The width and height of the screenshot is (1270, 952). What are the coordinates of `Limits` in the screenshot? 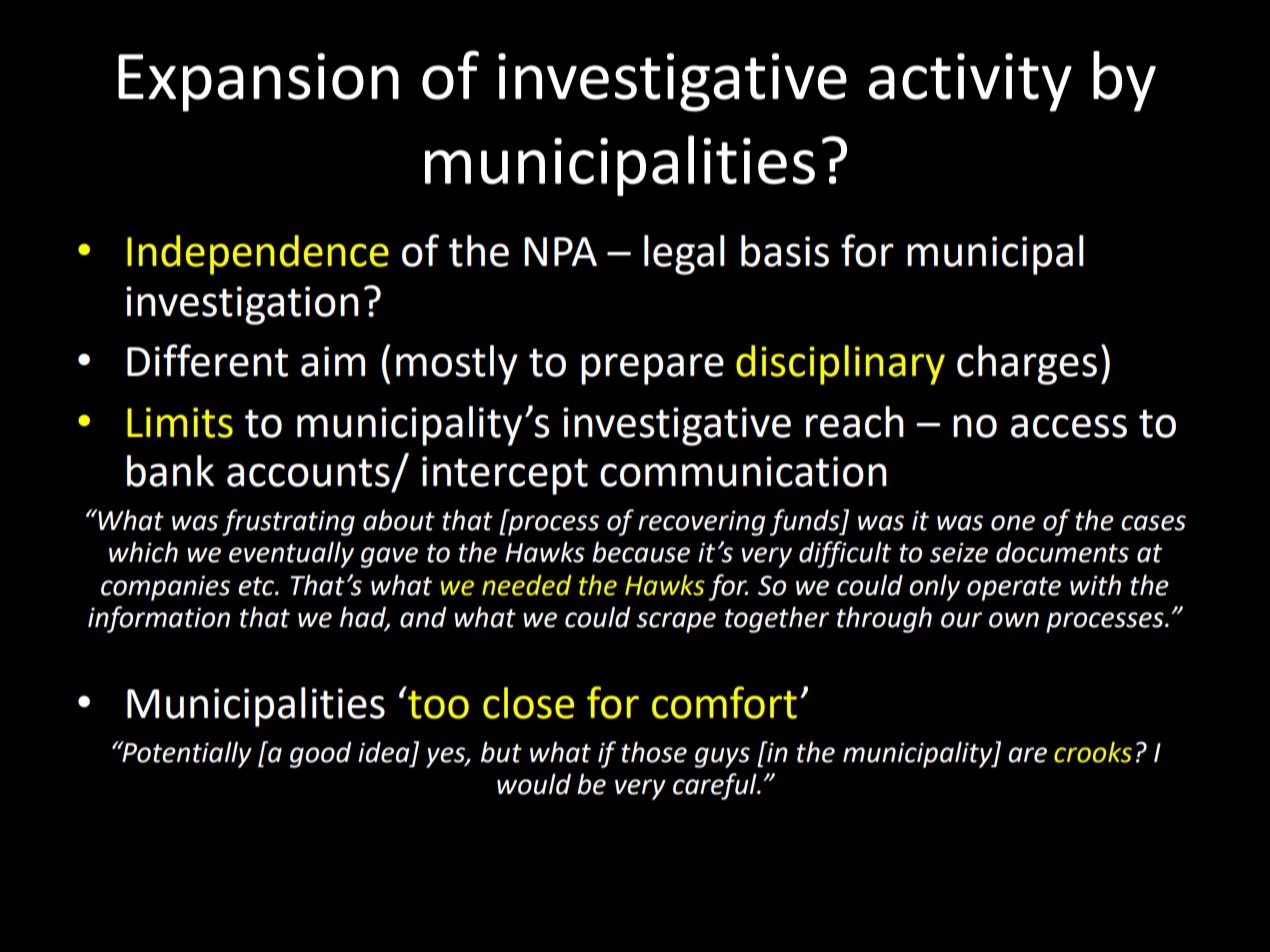 It's located at (180, 422).
